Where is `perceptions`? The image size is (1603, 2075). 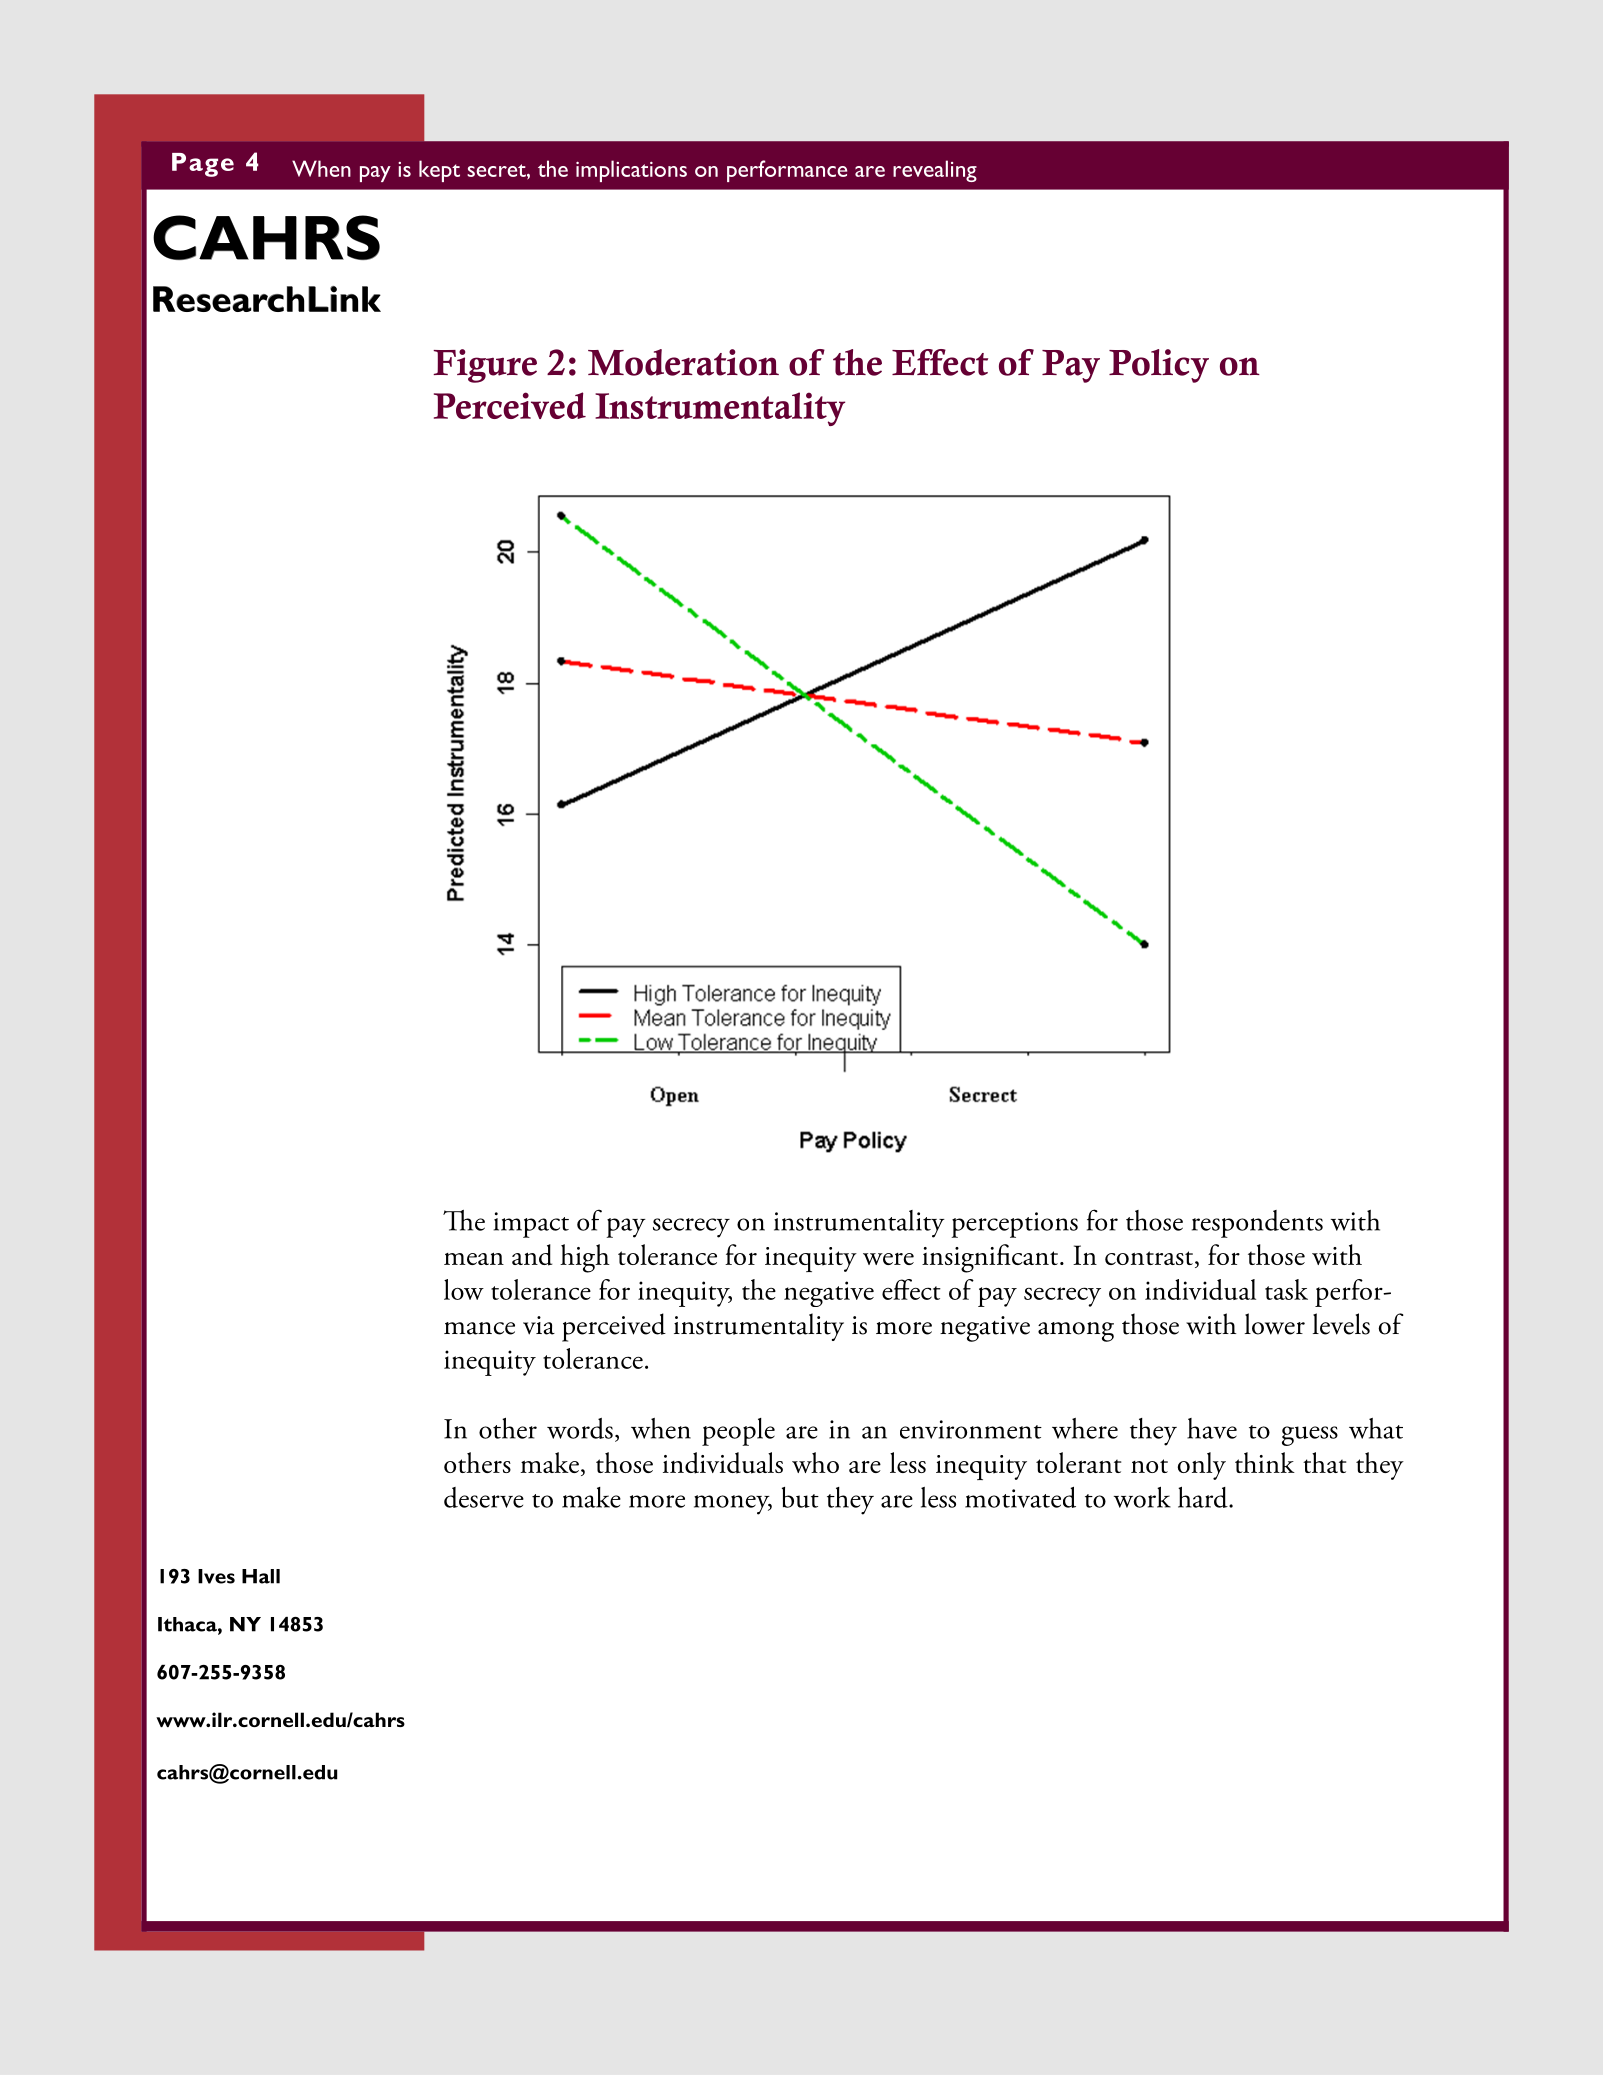
perceptions is located at coordinates (1014, 1225).
